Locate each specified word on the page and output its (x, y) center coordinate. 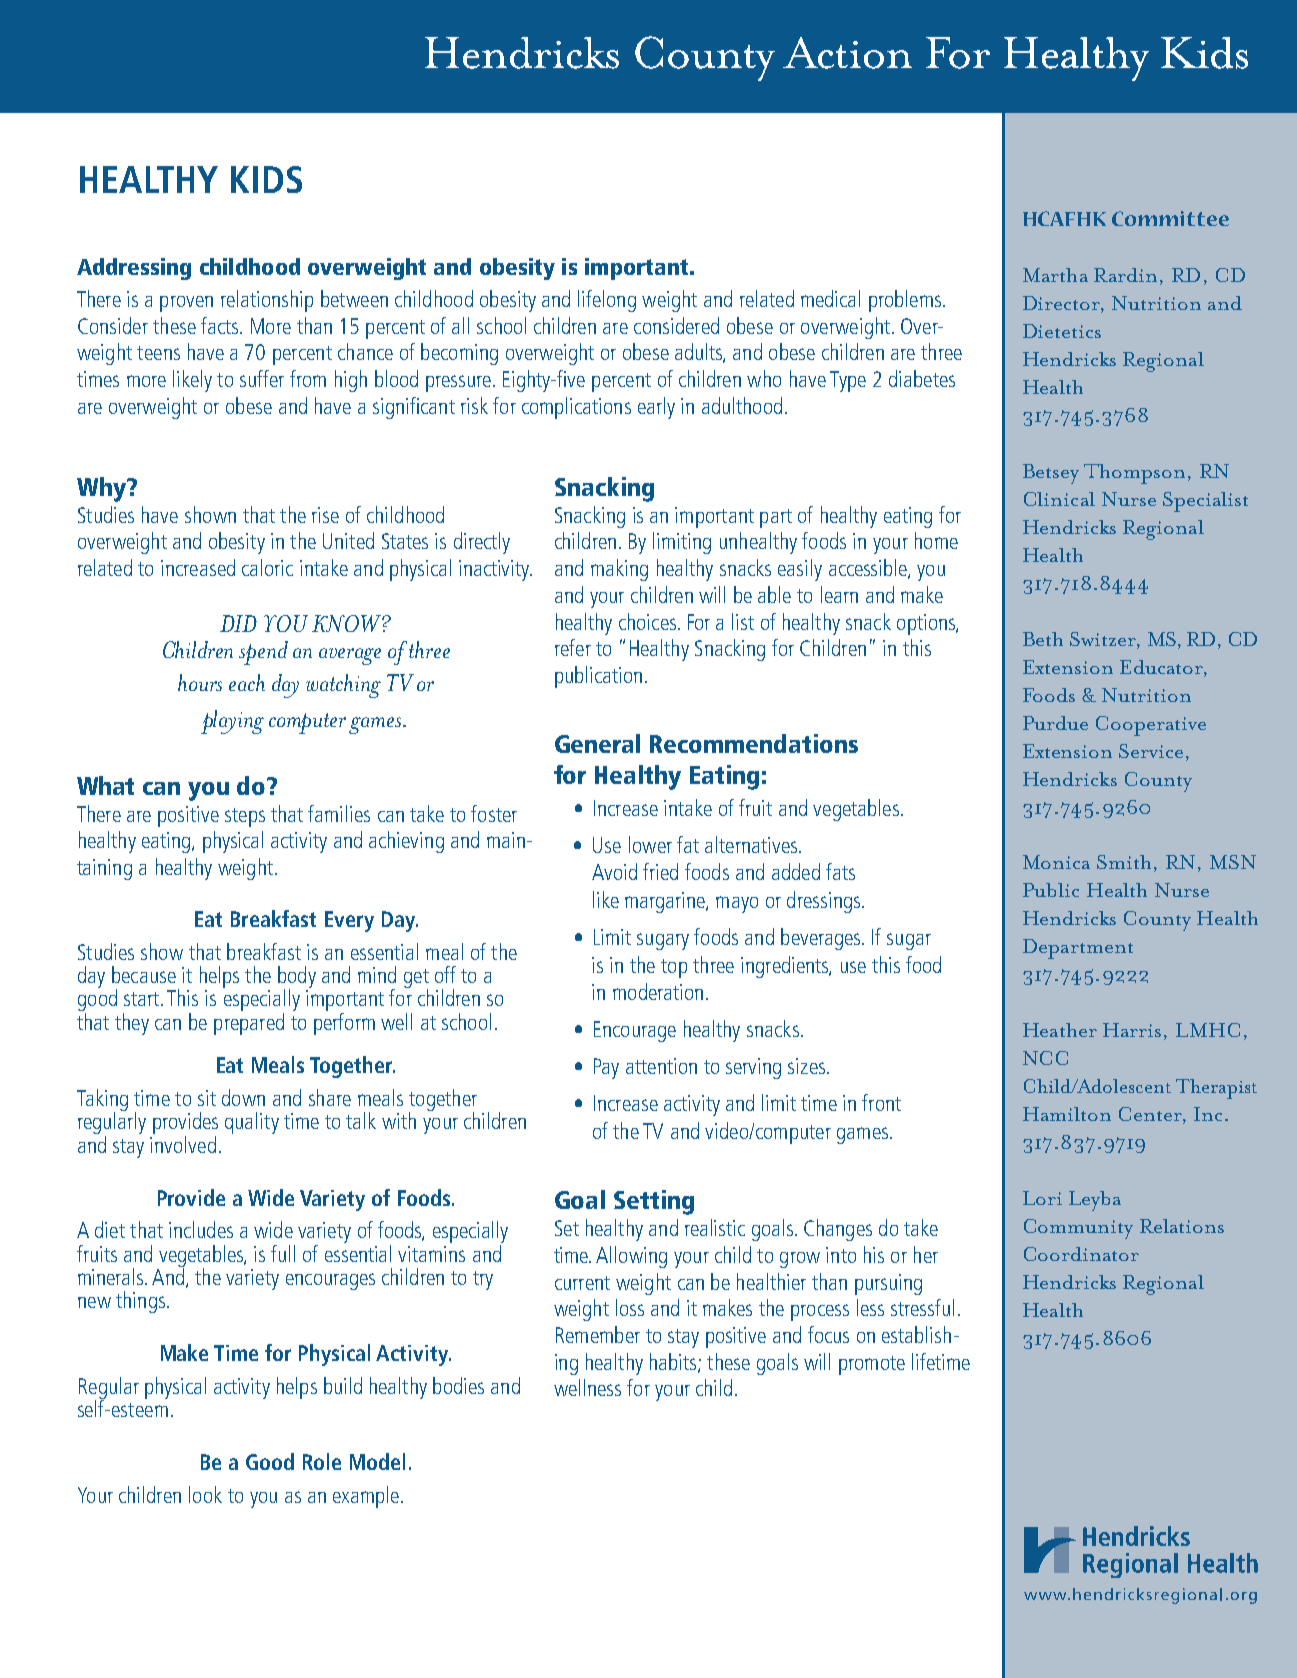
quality (252, 1123)
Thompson (1134, 474)
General (597, 743)
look (205, 1494)
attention (661, 1066)
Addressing (134, 269)
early (656, 408)
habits (674, 1362)
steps (245, 817)
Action (847, 53)
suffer (262, 378)
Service (1151, 751)
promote (872, 1365)
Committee (1170, 218)
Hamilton (1067, 1114)
